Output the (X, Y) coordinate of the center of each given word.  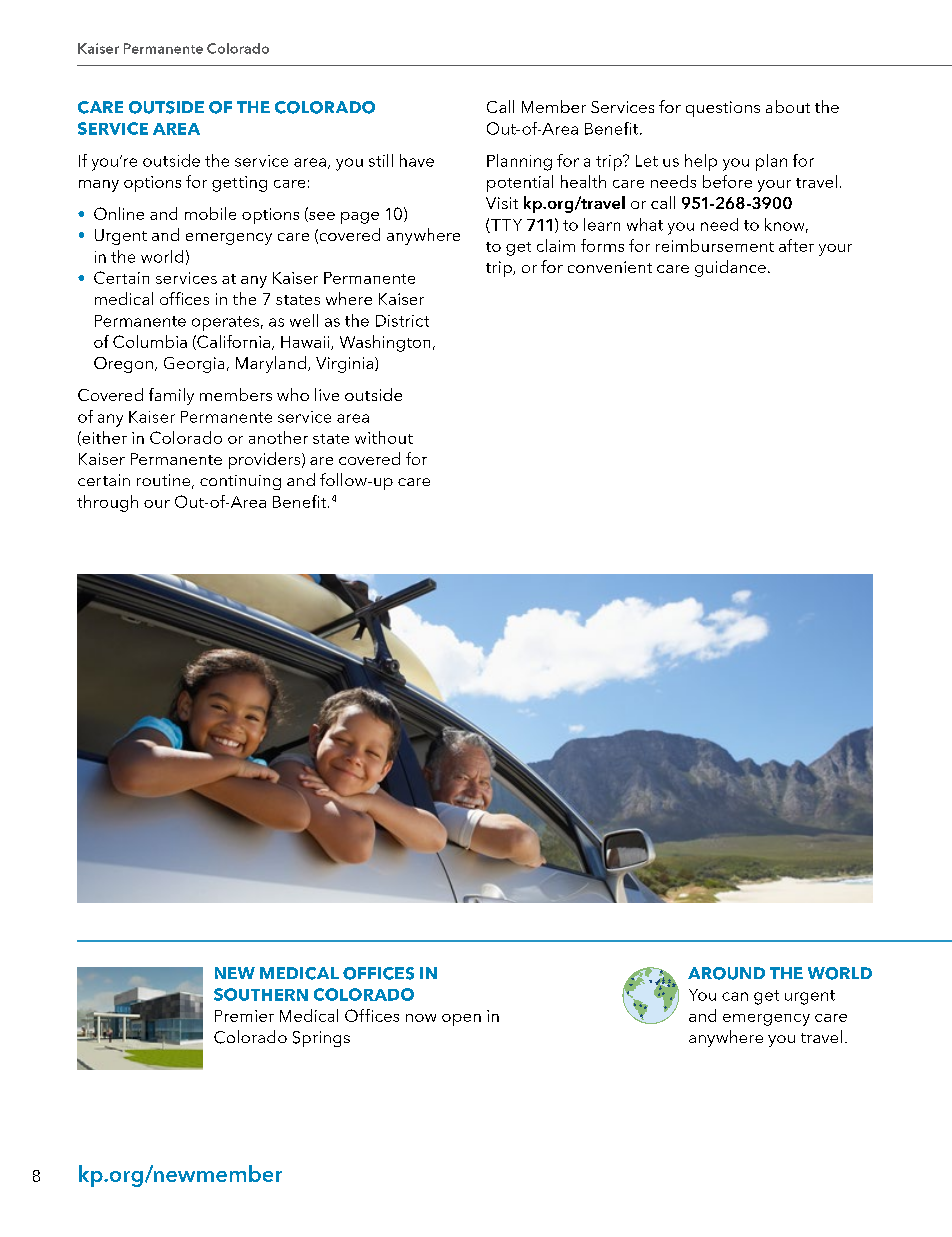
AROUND (726, 973)
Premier (244, 1016)
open (461, 1020)
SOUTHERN (261, 994)
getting (239, 184)
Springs (321, 1039)
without (384, 437)
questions (723, 109)
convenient (610, 267)
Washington (385, 343)
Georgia (194, 365)
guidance (730, 268)
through (107, 503)
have (417, 160)
